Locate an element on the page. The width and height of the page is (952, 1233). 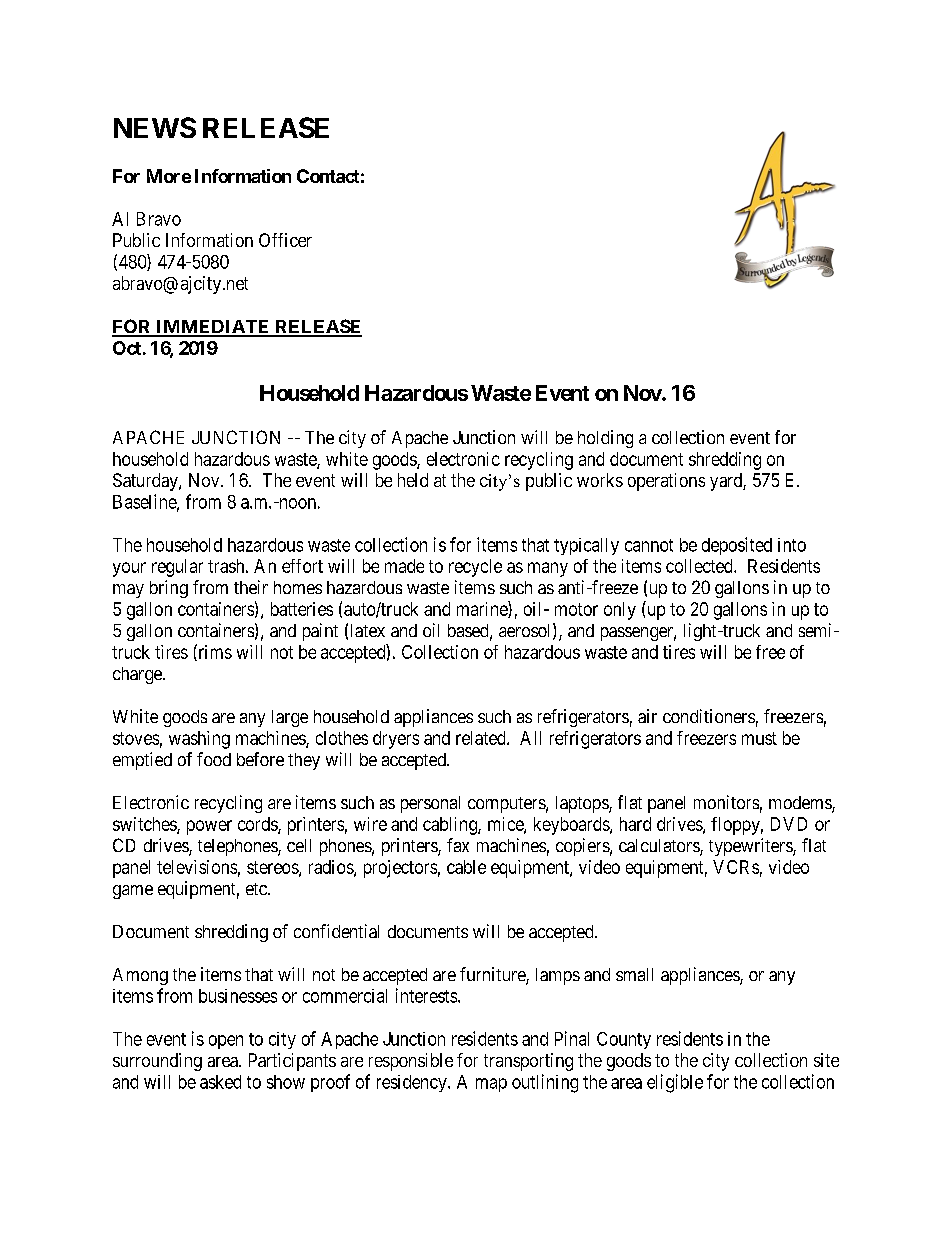
Officer is located at coordinates (285, 240).
